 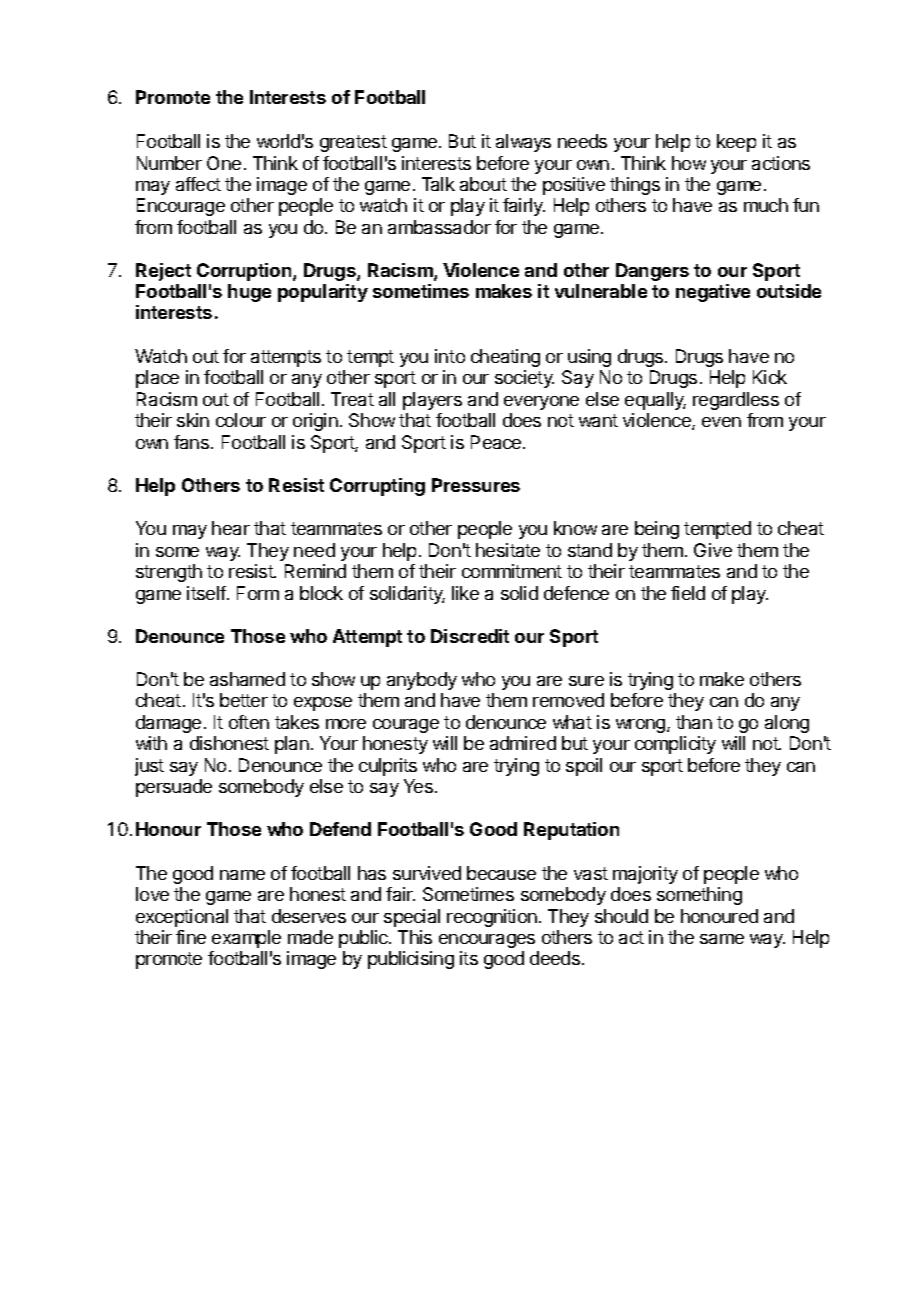 What do you see at coordinates (483, 184) in the document?
I see `about` at bounding box center [483, 184].
